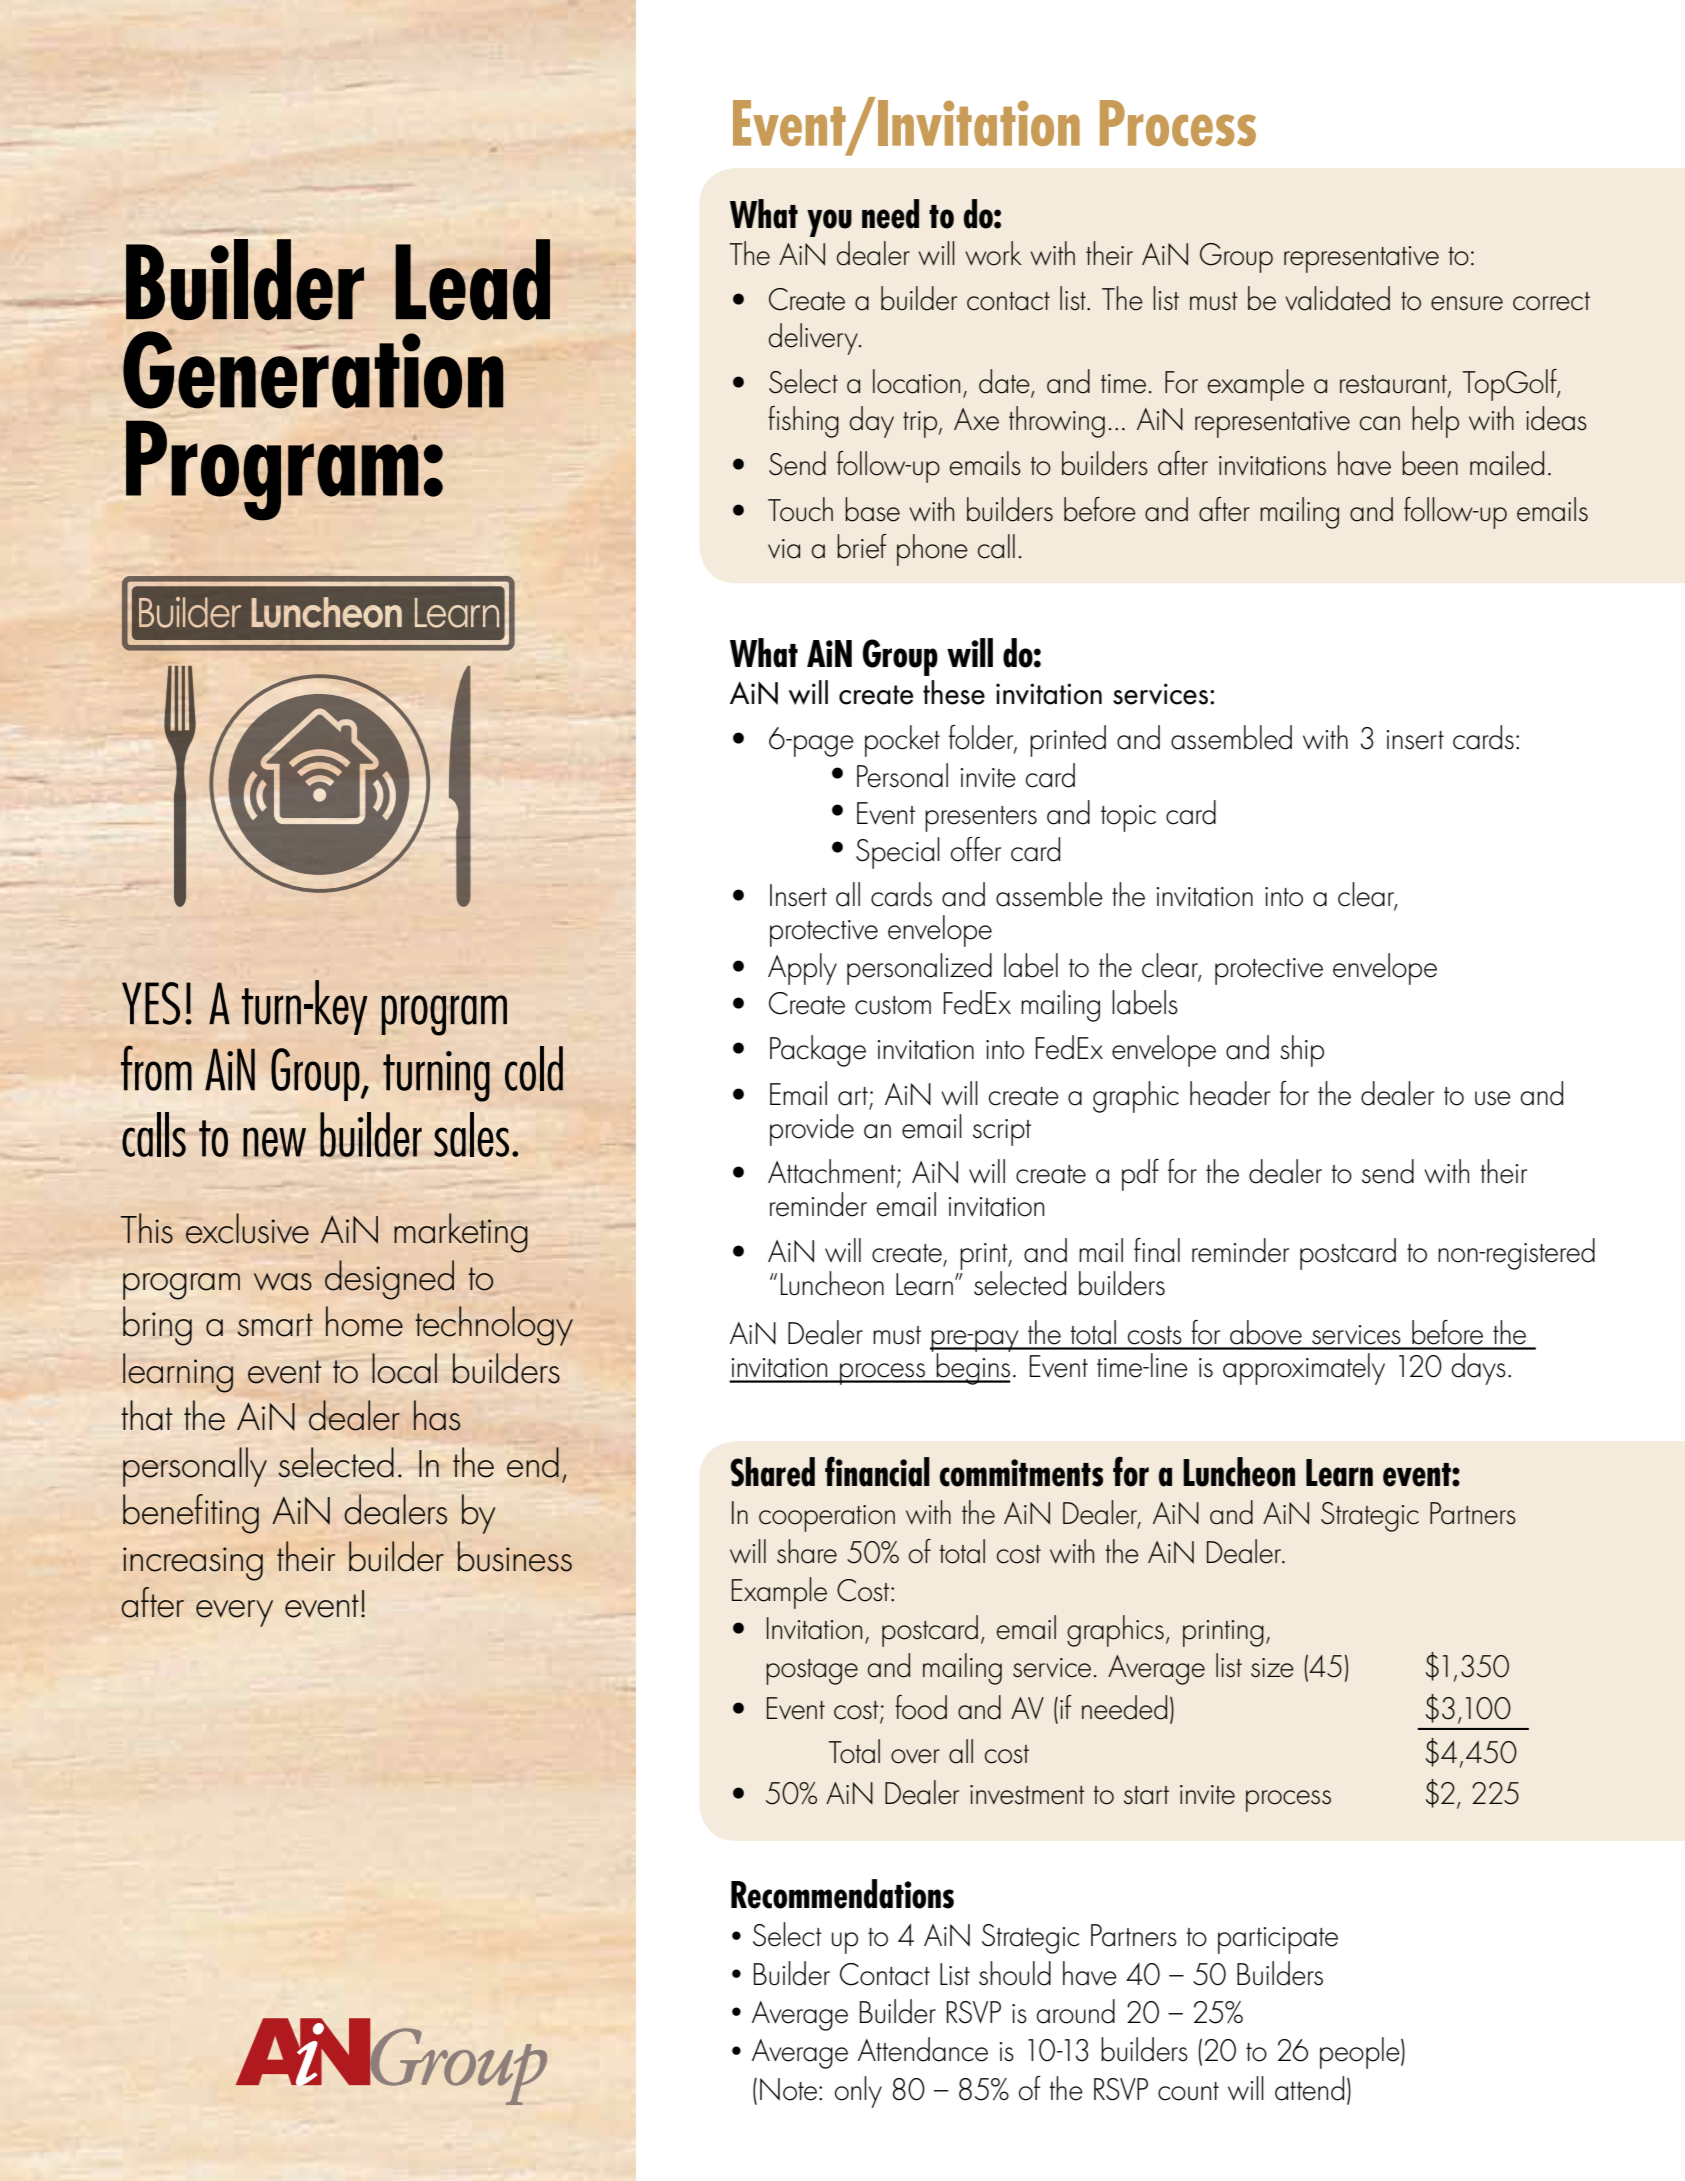 This screenshot has height=2181, width=1685. What do you see at coordinates (1128, 818) in the screenshot?
I see `topic` at bounding box center [1128, 818].
